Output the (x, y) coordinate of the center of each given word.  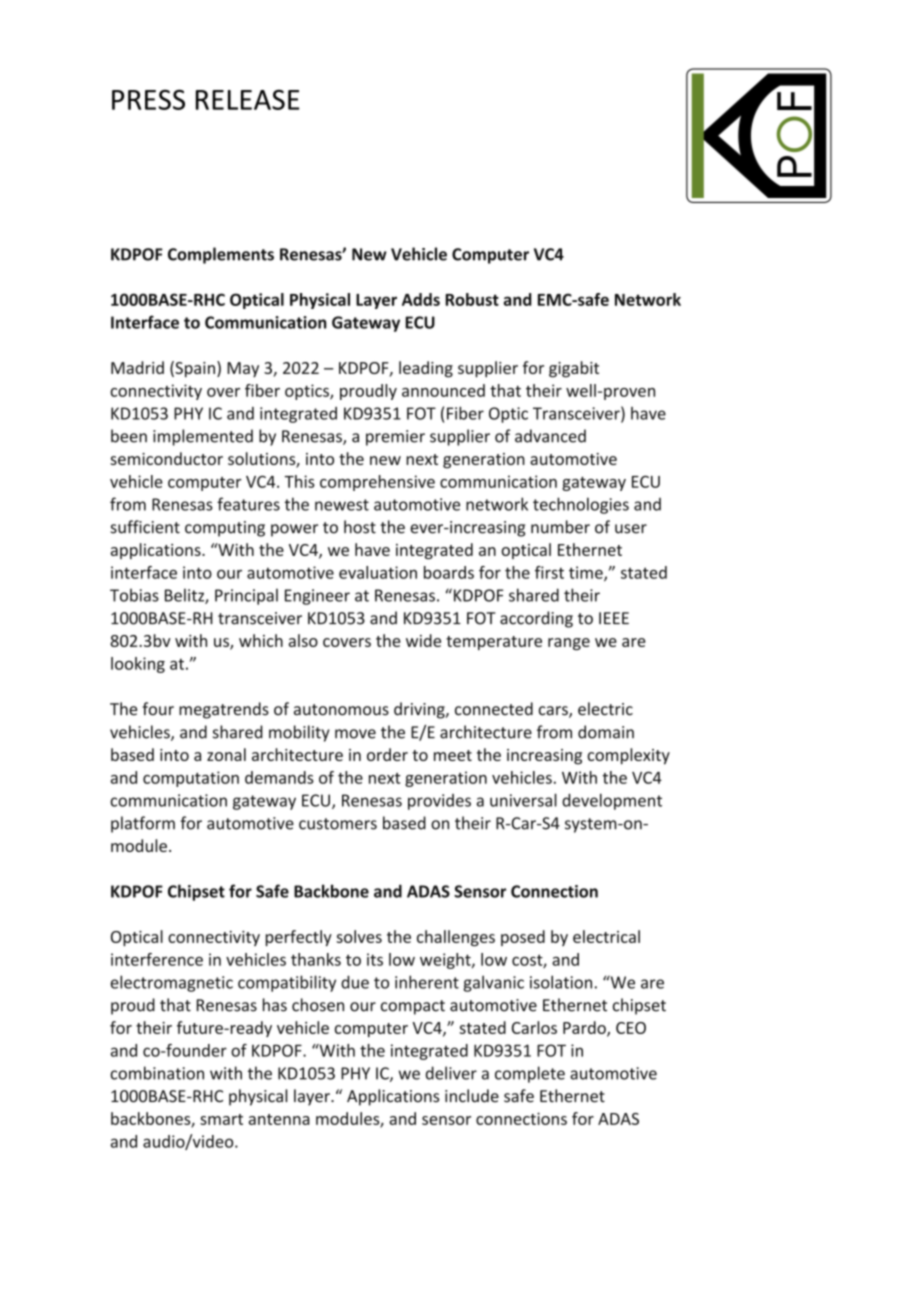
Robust (472, 299)
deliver (451, 1073)
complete (530, 1074)
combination (157, 1073)
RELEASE (248, 99)
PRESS (148, 99)
